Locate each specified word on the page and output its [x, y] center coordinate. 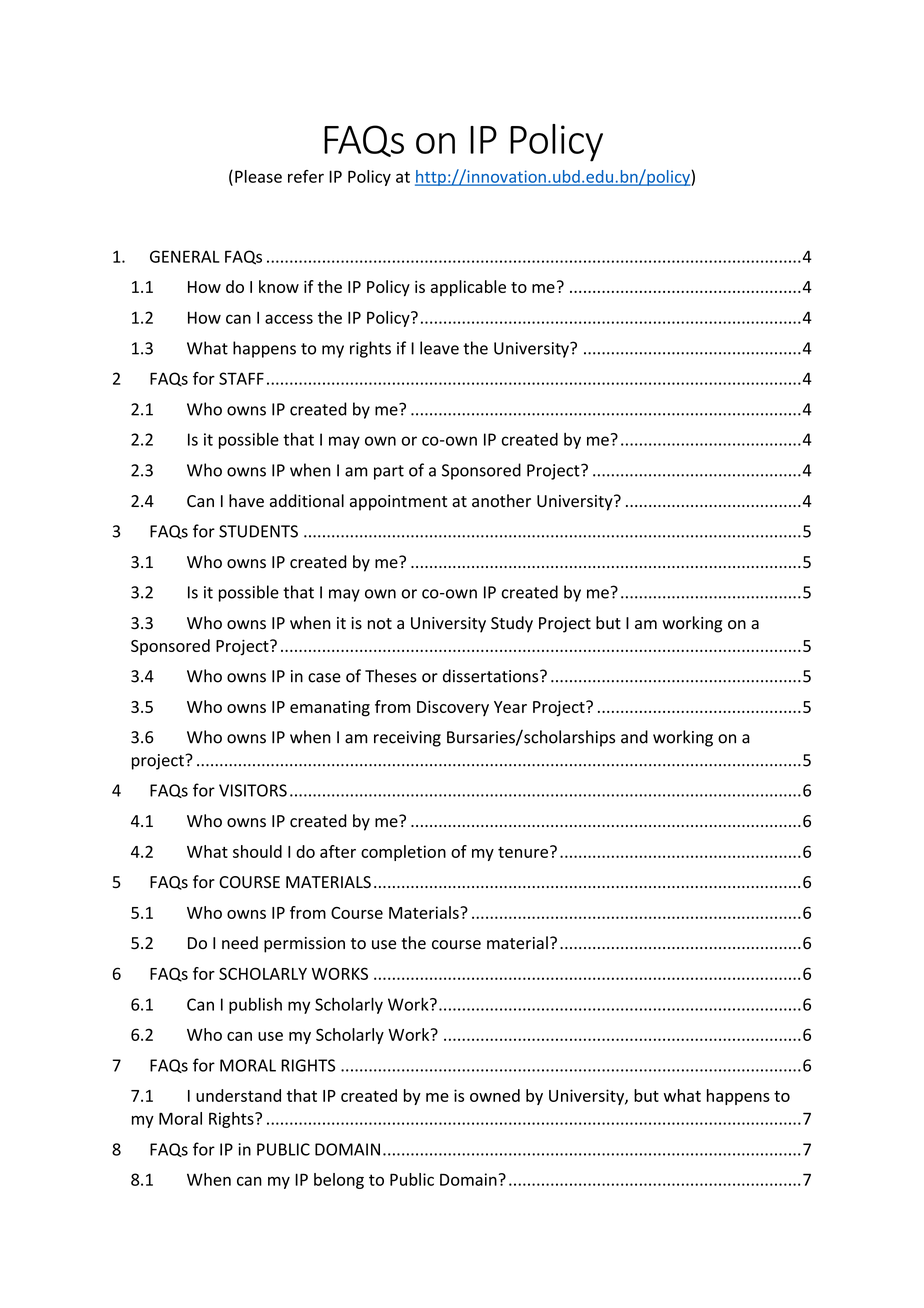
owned [495, 1095]
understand [238, 1095]
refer [306, 176]
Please [258, 176]
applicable [468, 288]
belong [339, 1181]
